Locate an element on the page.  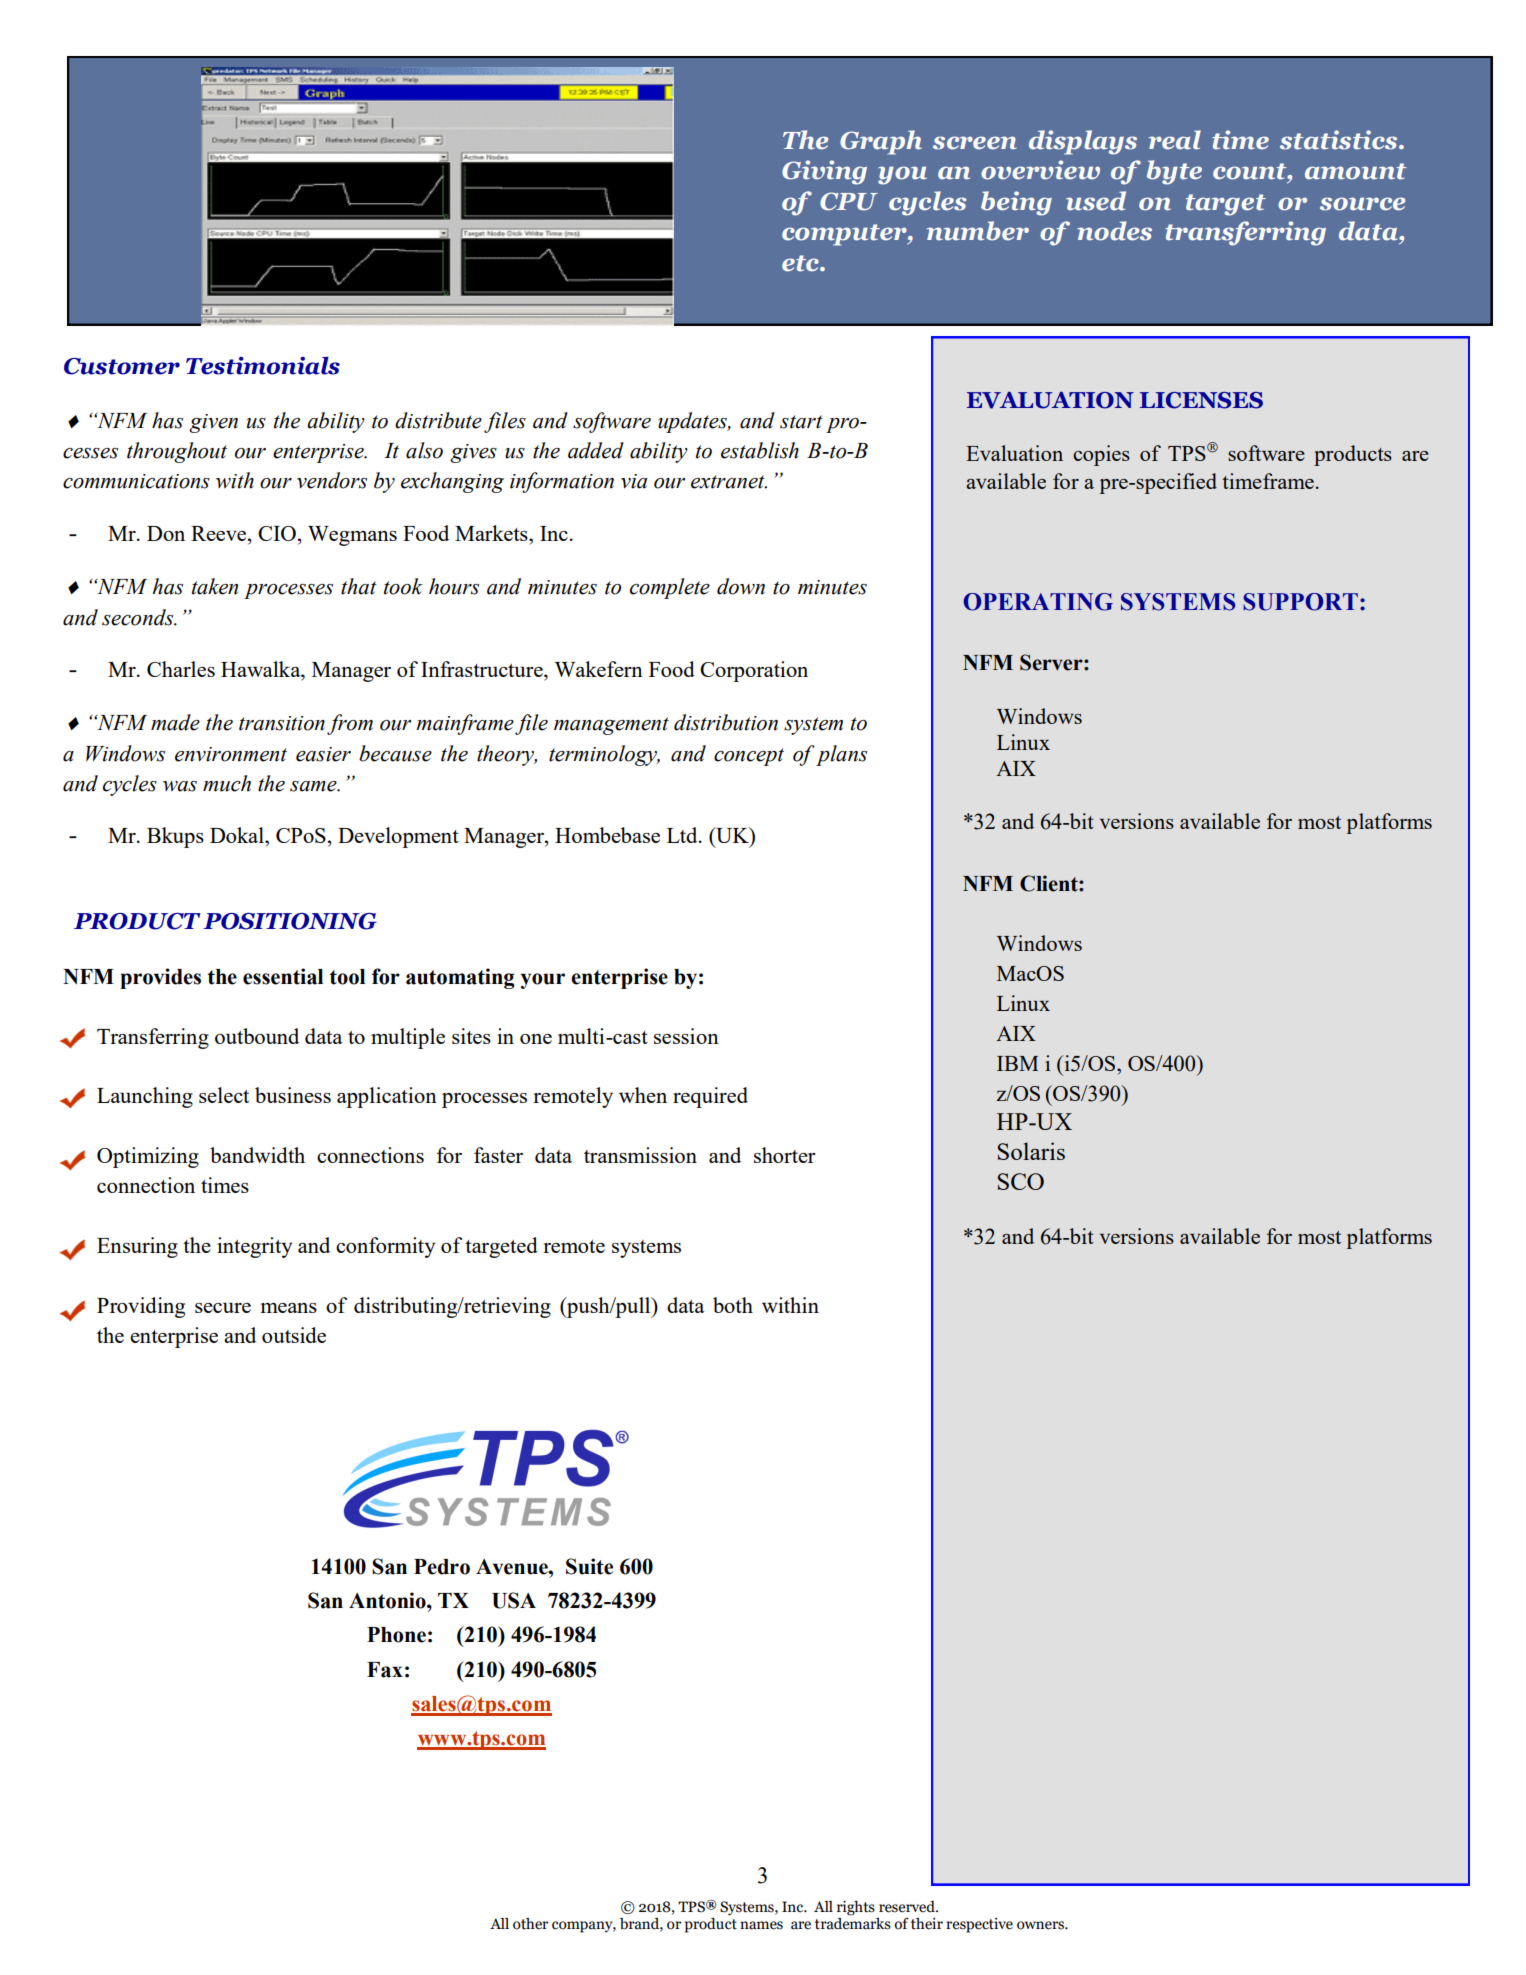
names is located at coordinates (761, 1925).
